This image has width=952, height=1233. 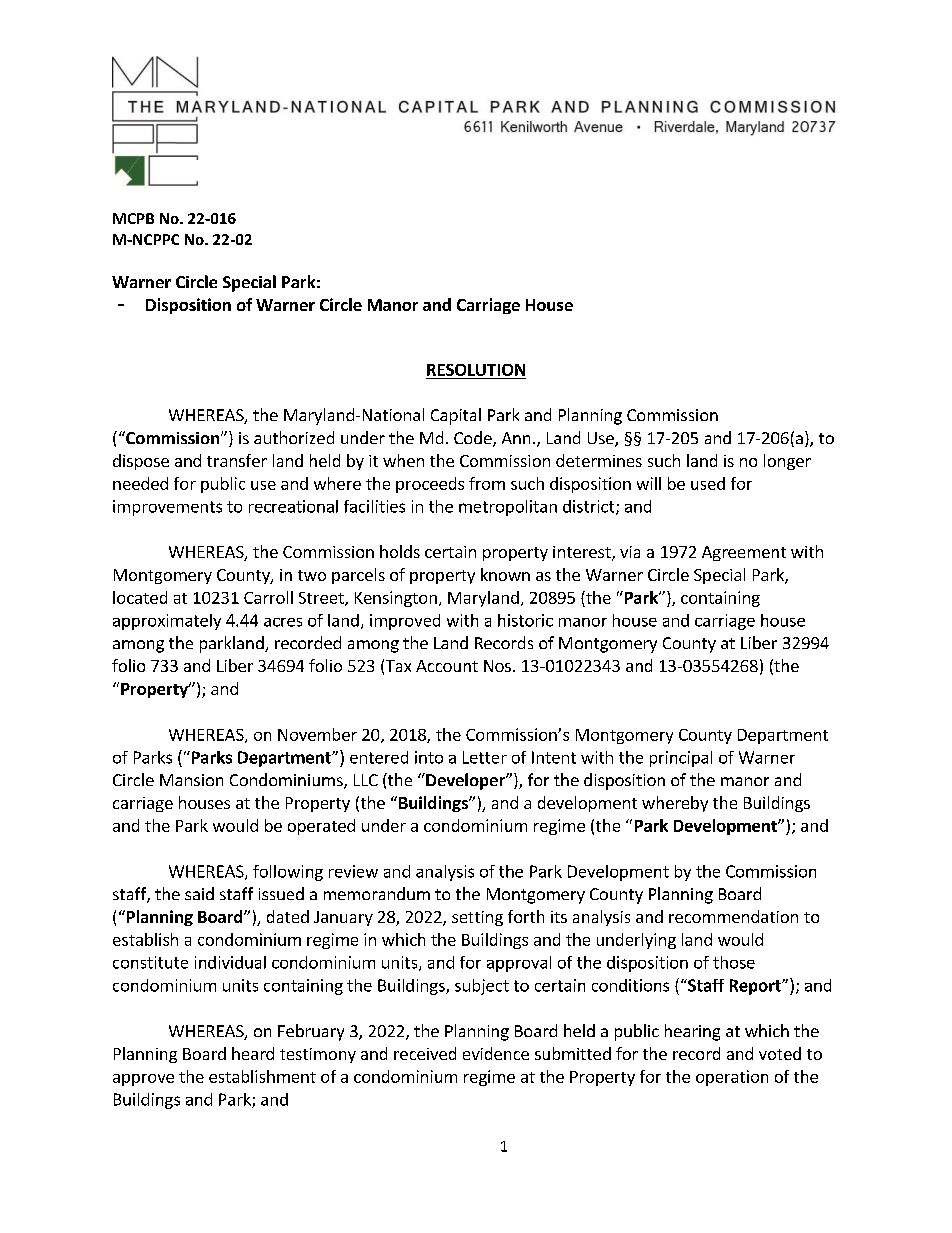 I want to click on November, so click(x=317, y=734).
